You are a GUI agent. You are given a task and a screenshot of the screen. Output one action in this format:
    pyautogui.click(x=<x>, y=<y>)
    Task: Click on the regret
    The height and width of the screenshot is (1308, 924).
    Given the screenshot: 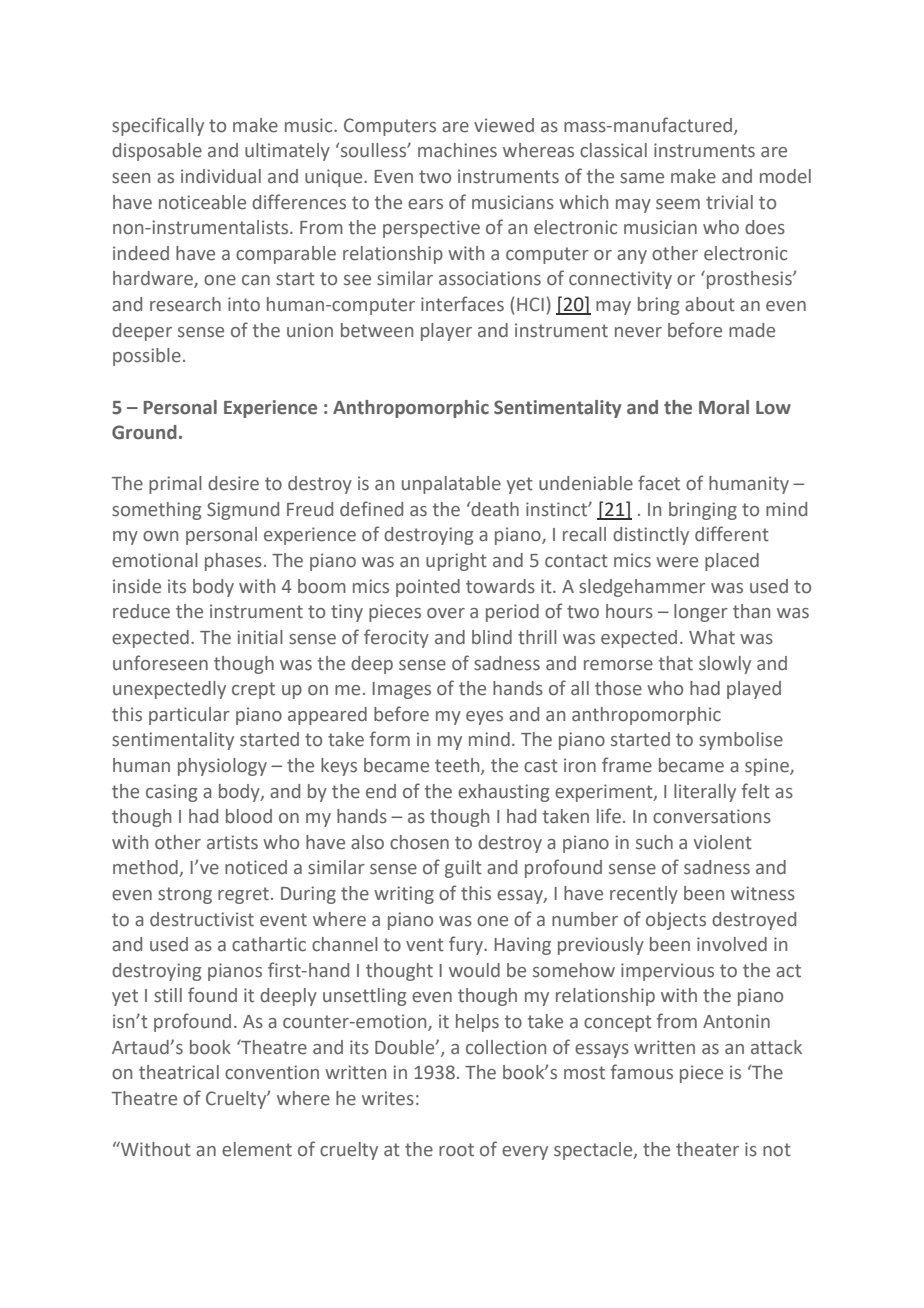 What is the action you would take?
    pyautogui.click(x=243, y=895)
